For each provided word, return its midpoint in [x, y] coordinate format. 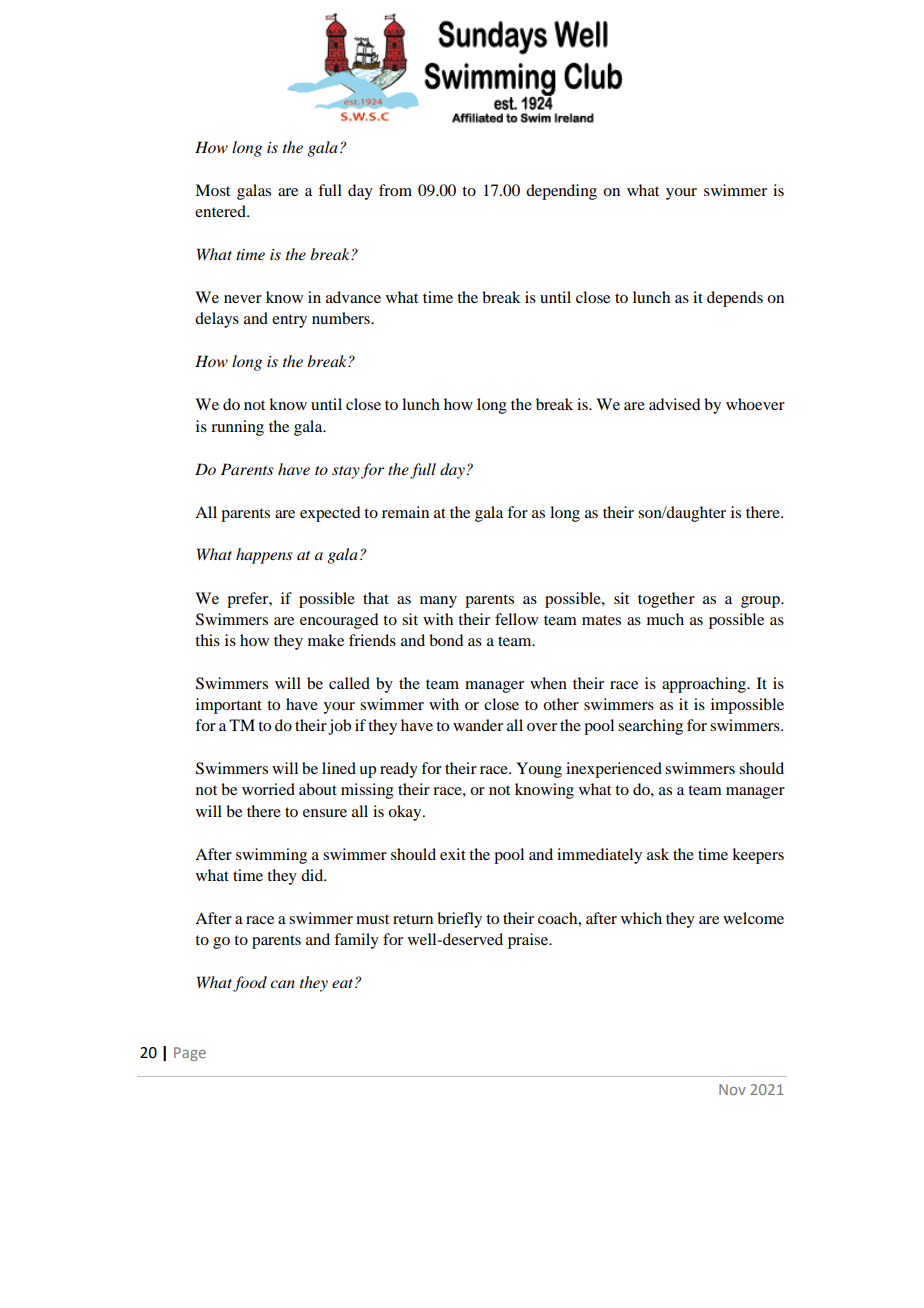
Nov [732, 1089]
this [207, 640]
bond [446, 640]
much [665, 619]
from [395, 190]
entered [221, 211]
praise [529, 941]
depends [735, 299]
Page [190, 1054]
